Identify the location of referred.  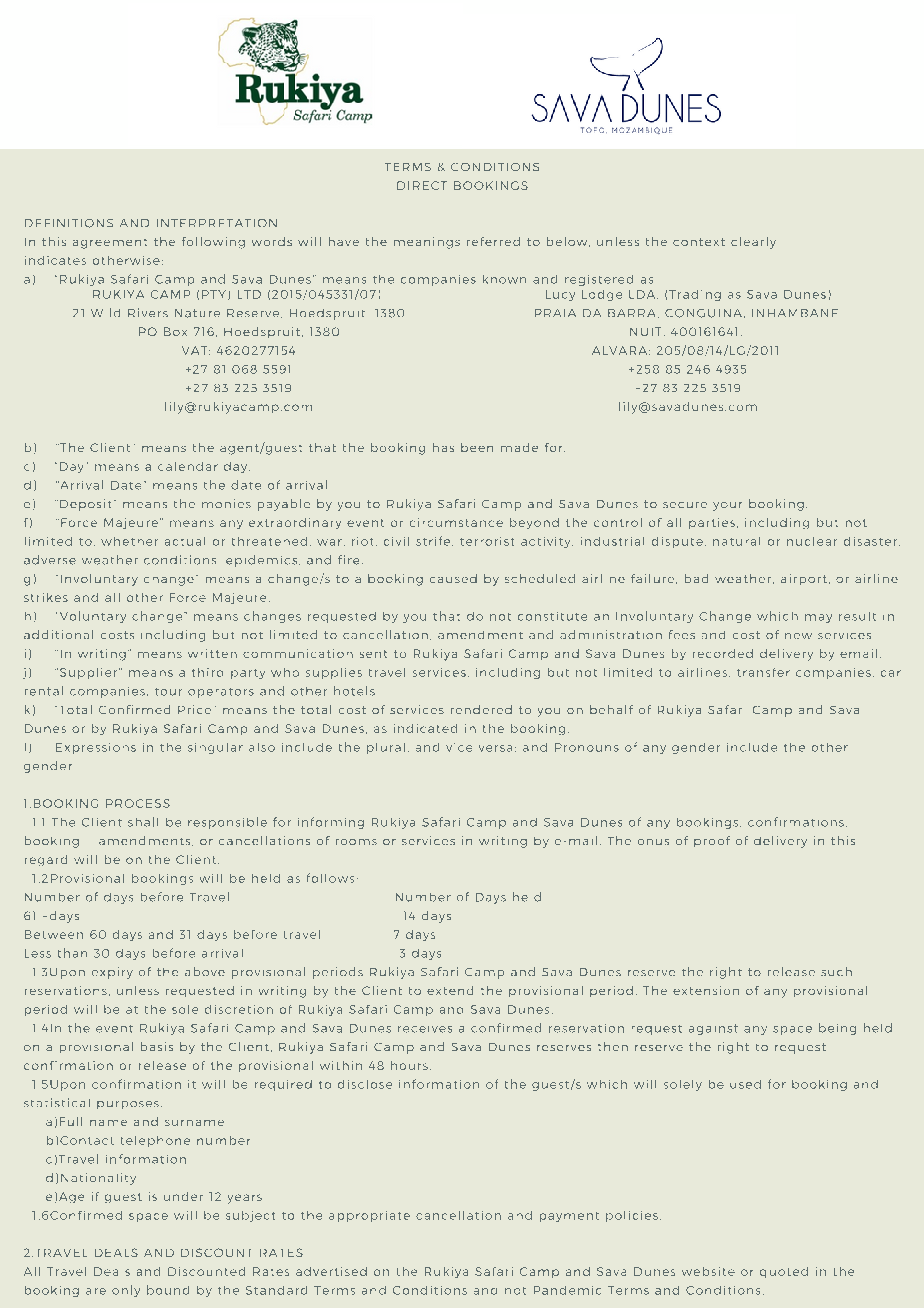
(493, 241).
